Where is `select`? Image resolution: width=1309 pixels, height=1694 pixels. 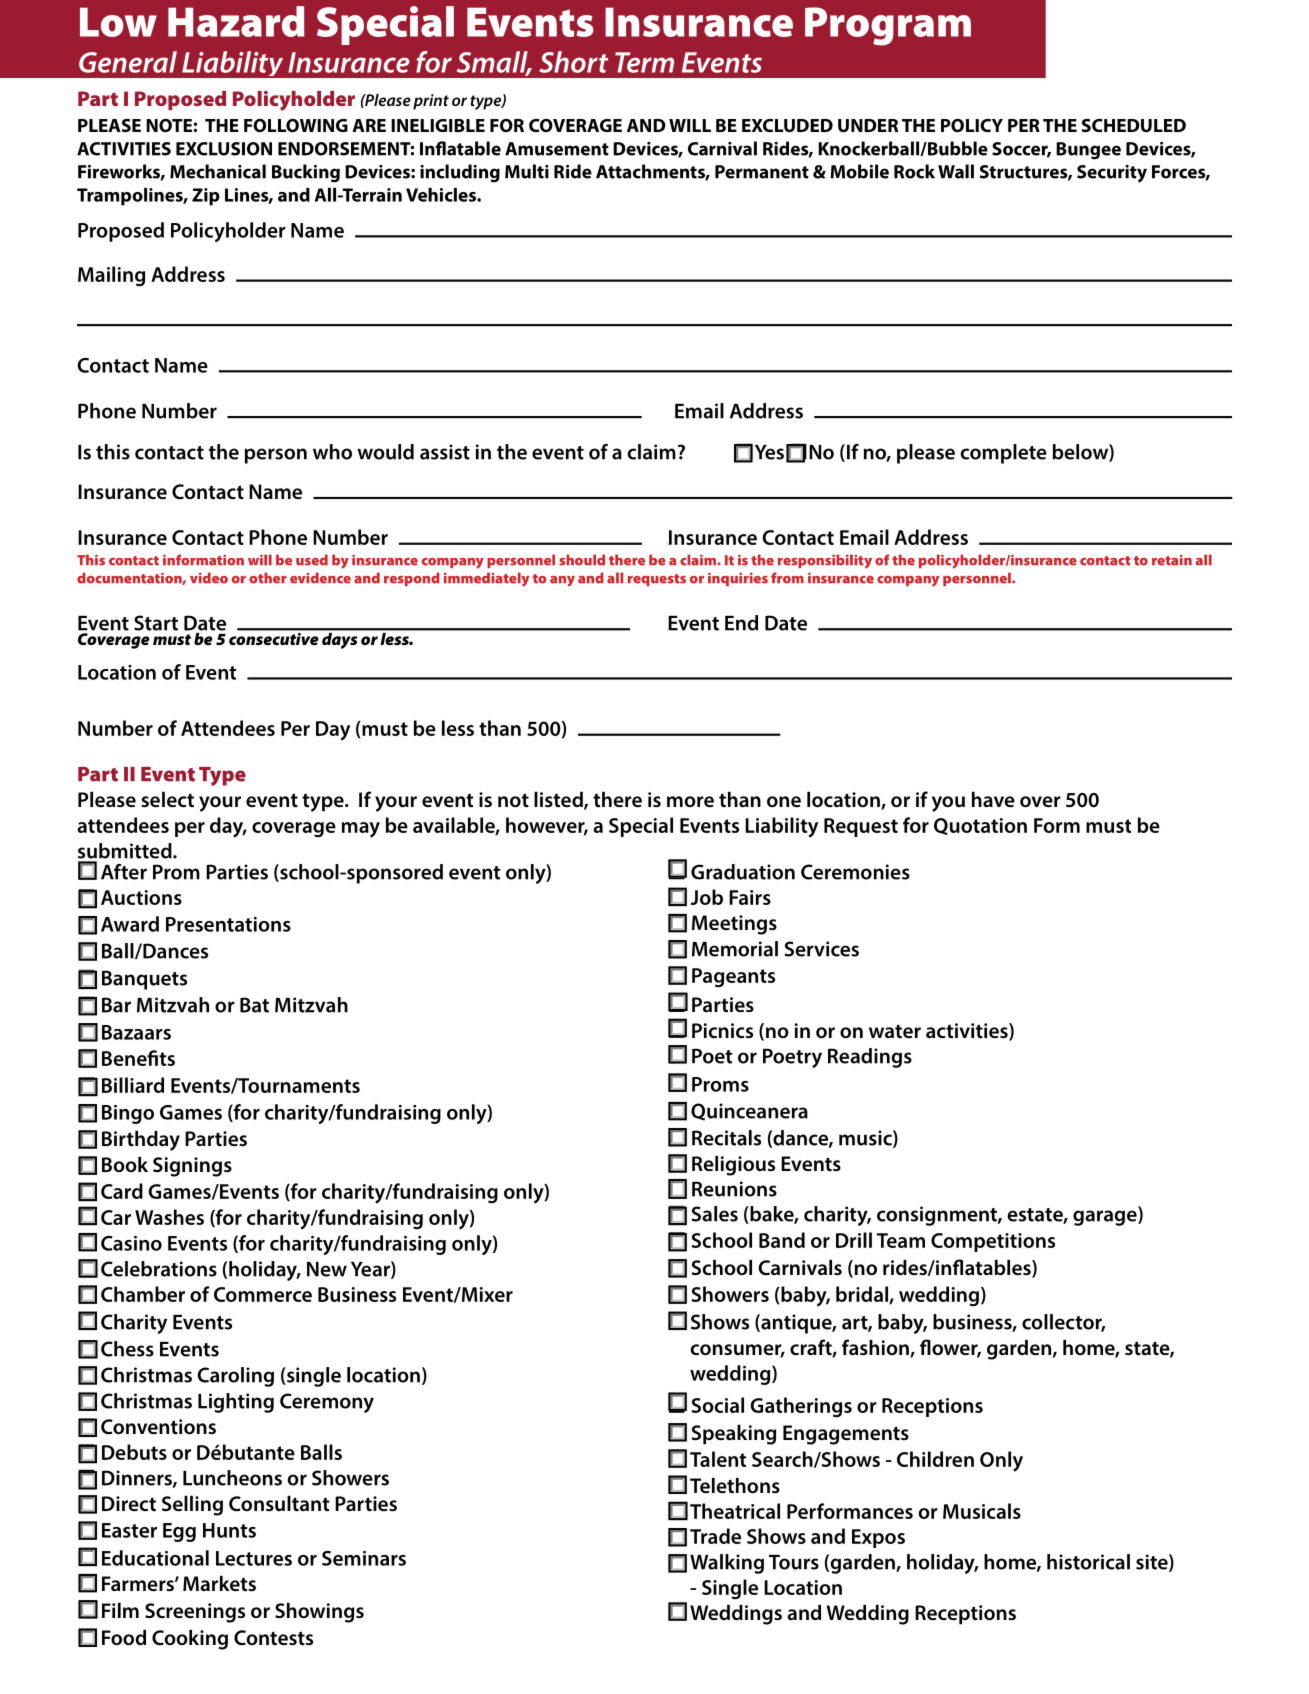 select is located at coordinates (167, 799).
